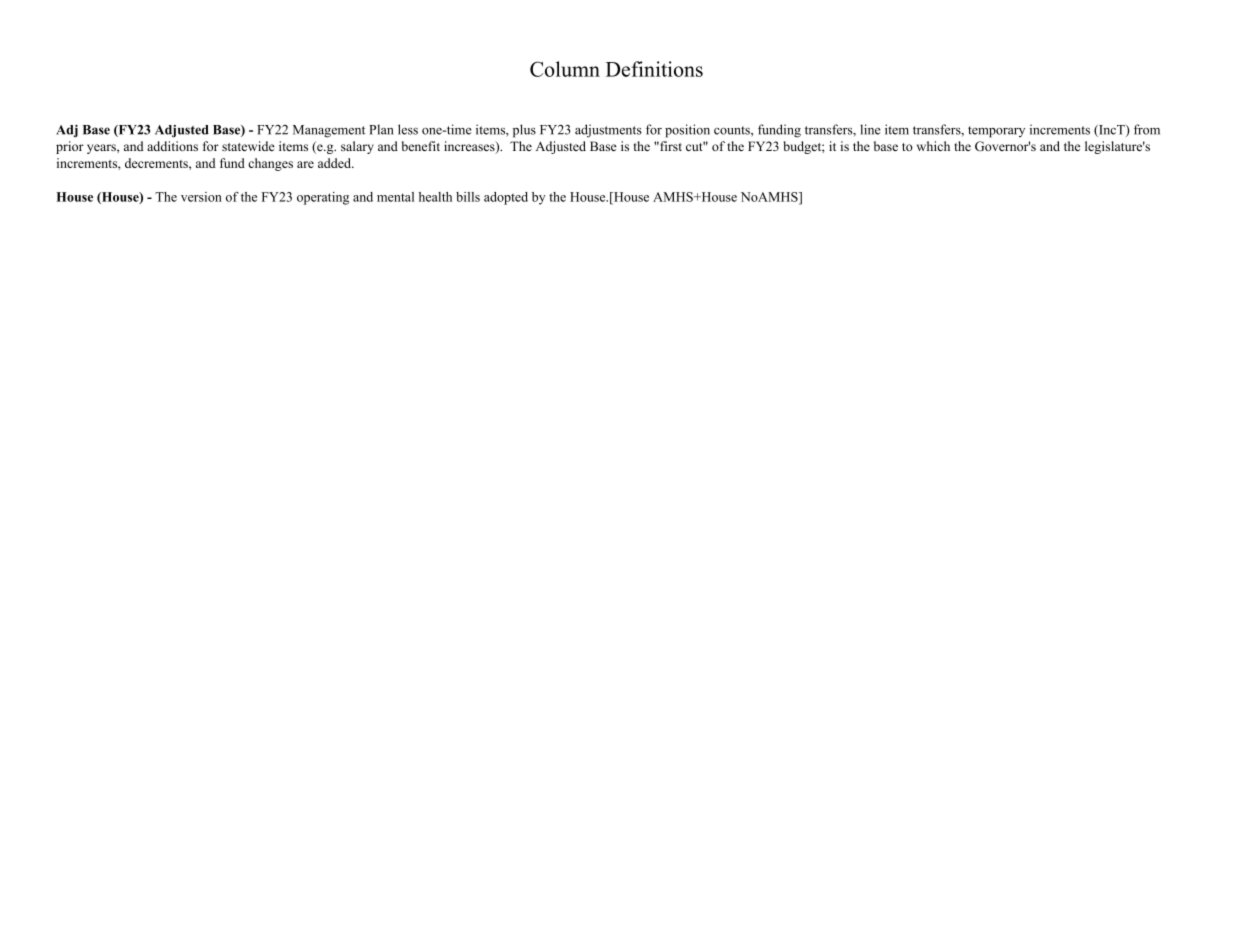 The height and width of the page is (952, 1233). Describe the element at coordinates (335, 163) in the page. I see `added` at that location.
